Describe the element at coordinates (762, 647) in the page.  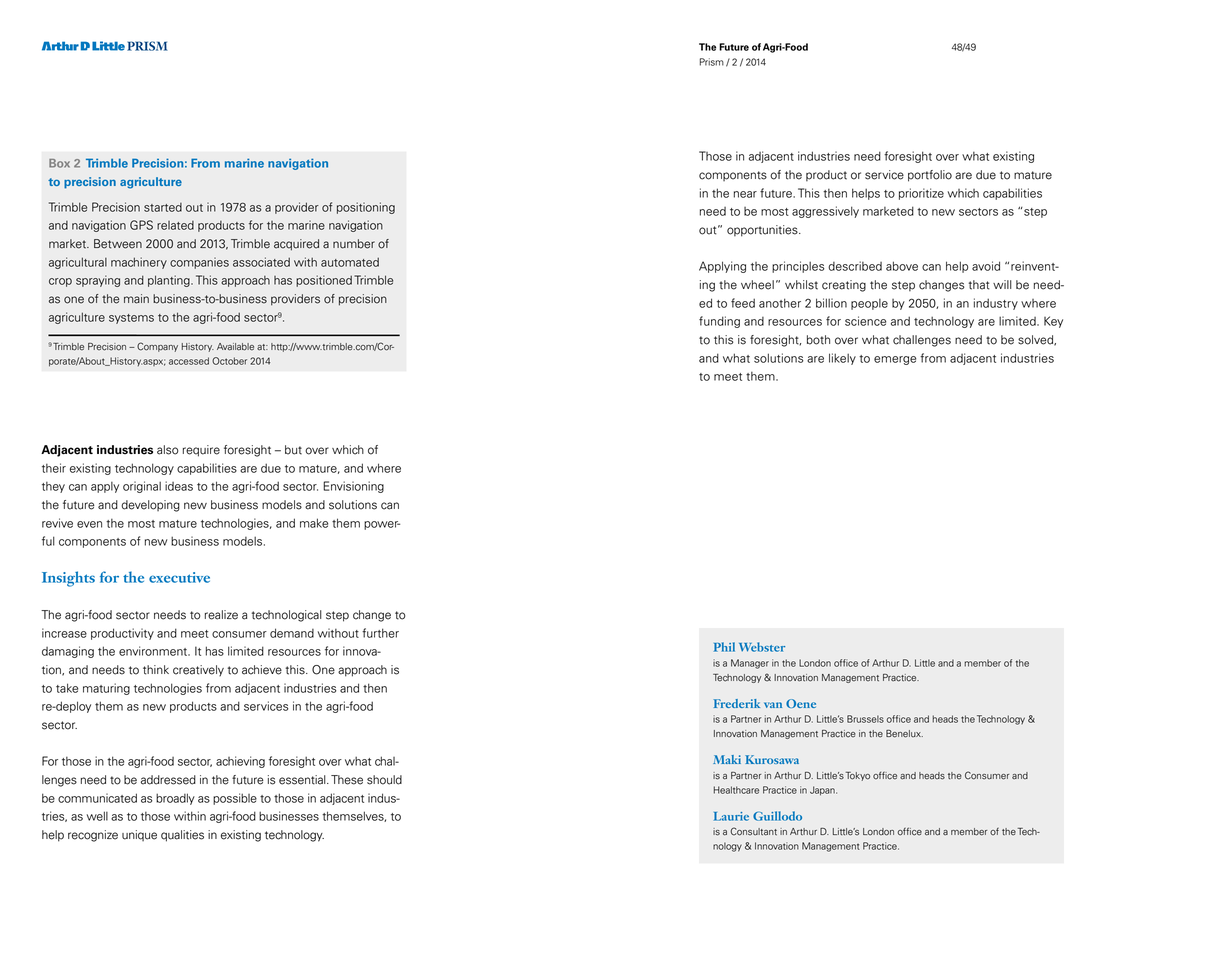
I see `Webster` at that location.
